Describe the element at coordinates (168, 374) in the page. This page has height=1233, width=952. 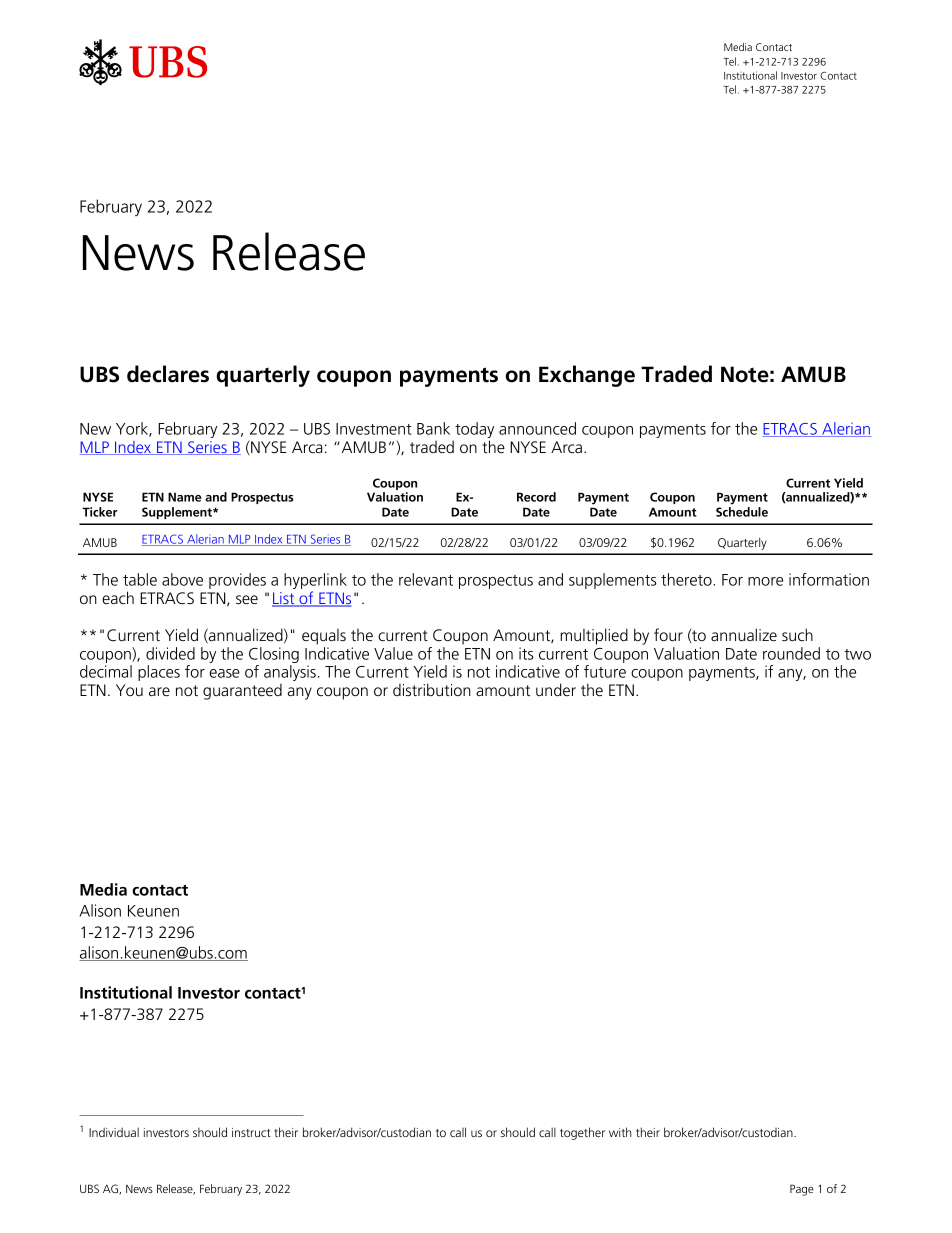
I see `declares` at that location.
